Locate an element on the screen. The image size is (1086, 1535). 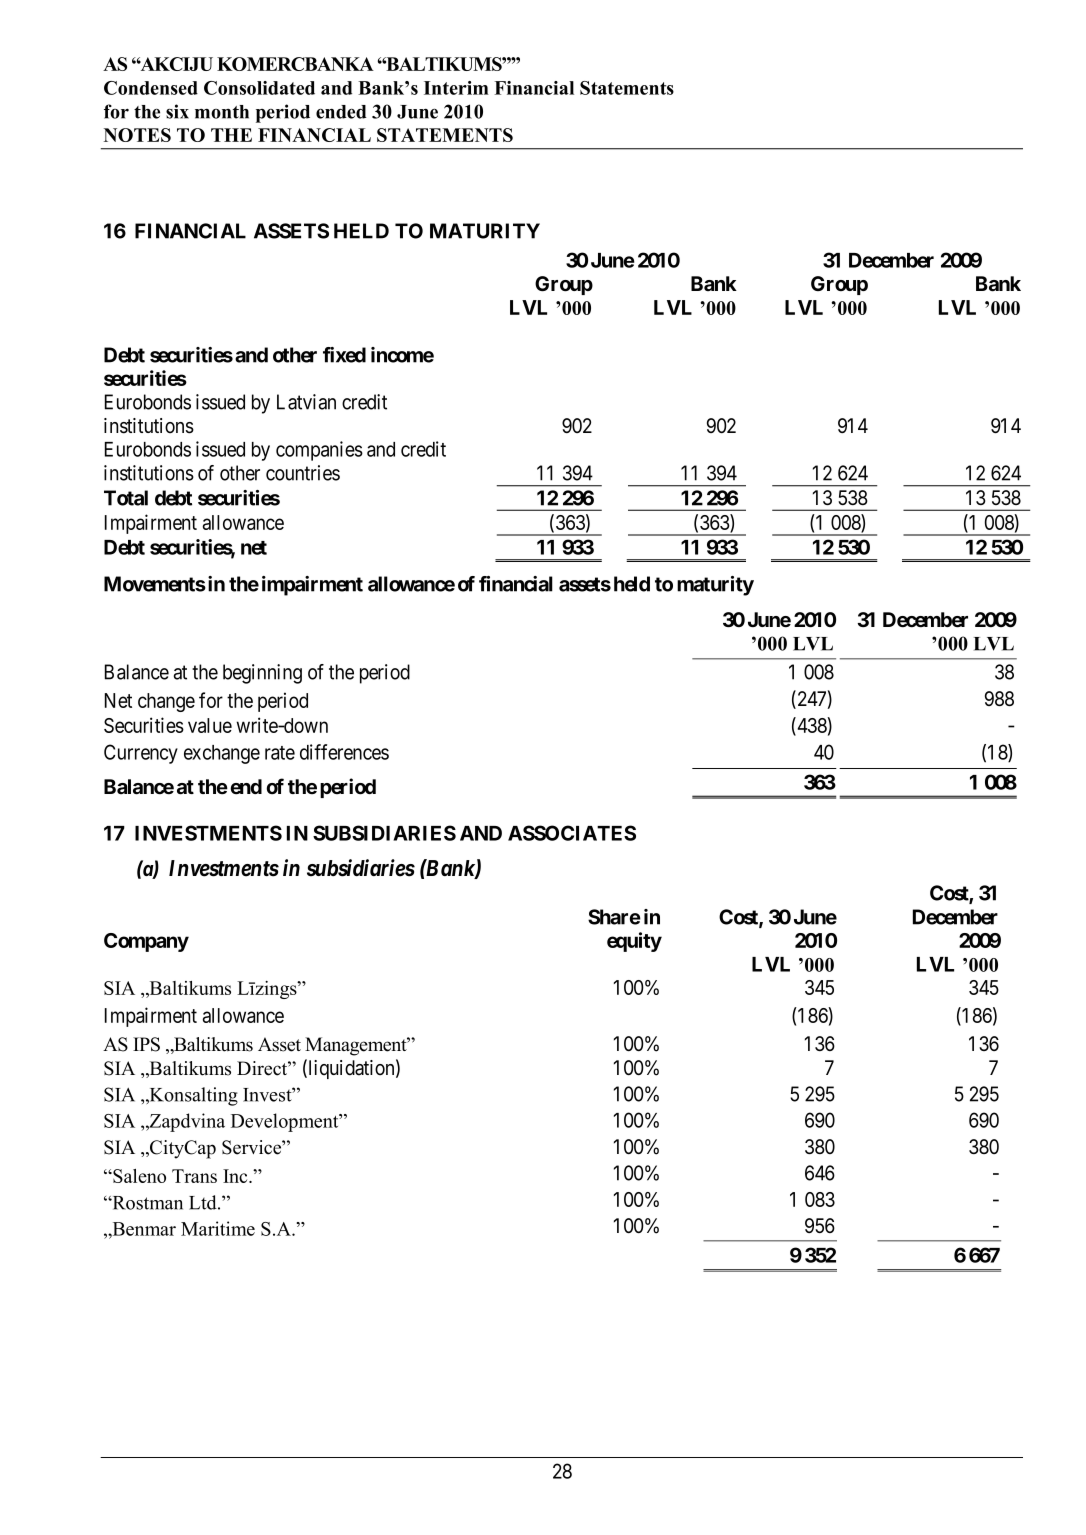
Development is located at coordinates (286, 1122).
